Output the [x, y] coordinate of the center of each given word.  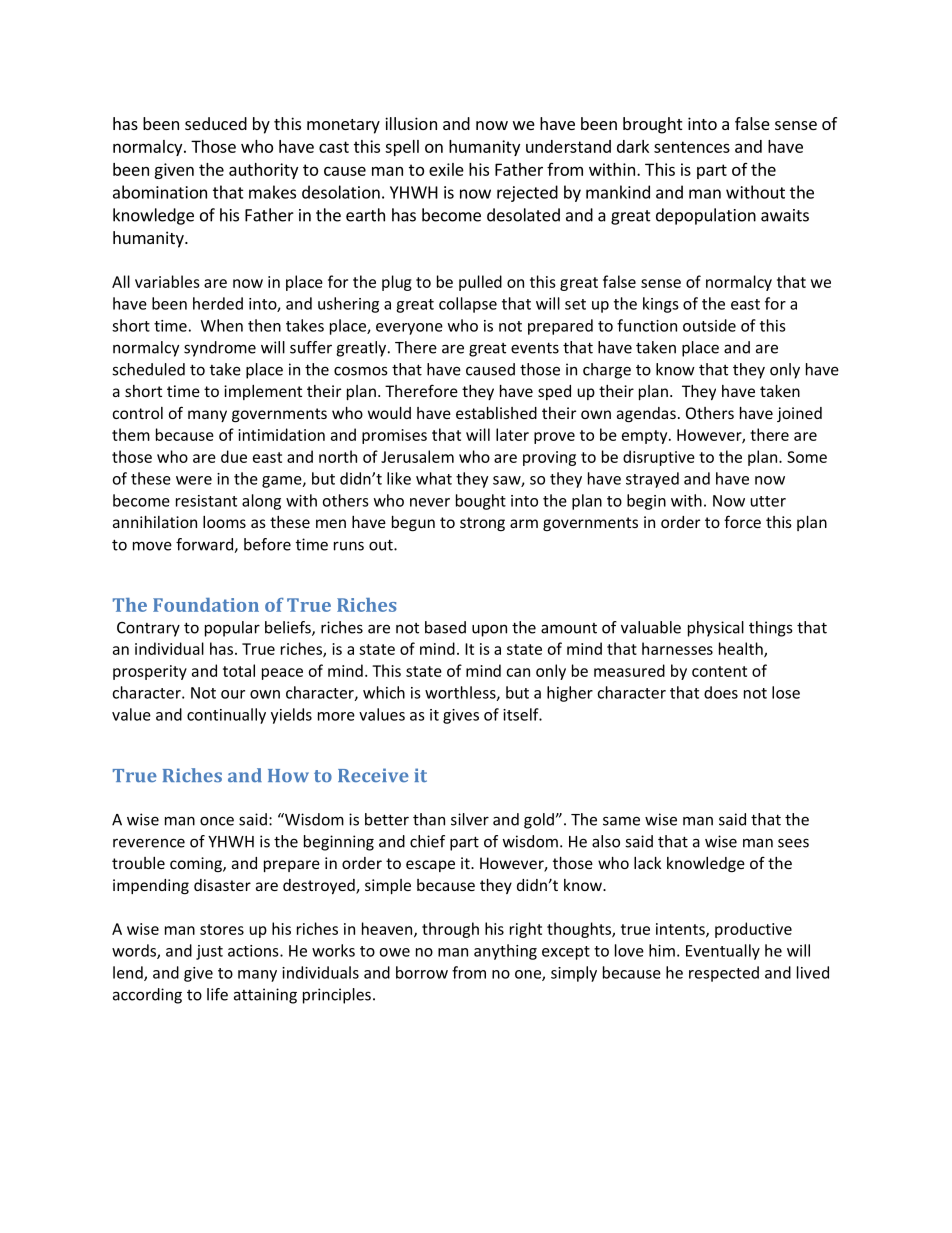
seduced [216, 123]
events [535, 348]
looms [224, 522]
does [721, 692]
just [209, 952]
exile [446, 169]
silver [470, 819]
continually [226, 716]
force [742, 521]
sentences [692, 147]
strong [482, 524]
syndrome [220, 349]
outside [709, 325]
